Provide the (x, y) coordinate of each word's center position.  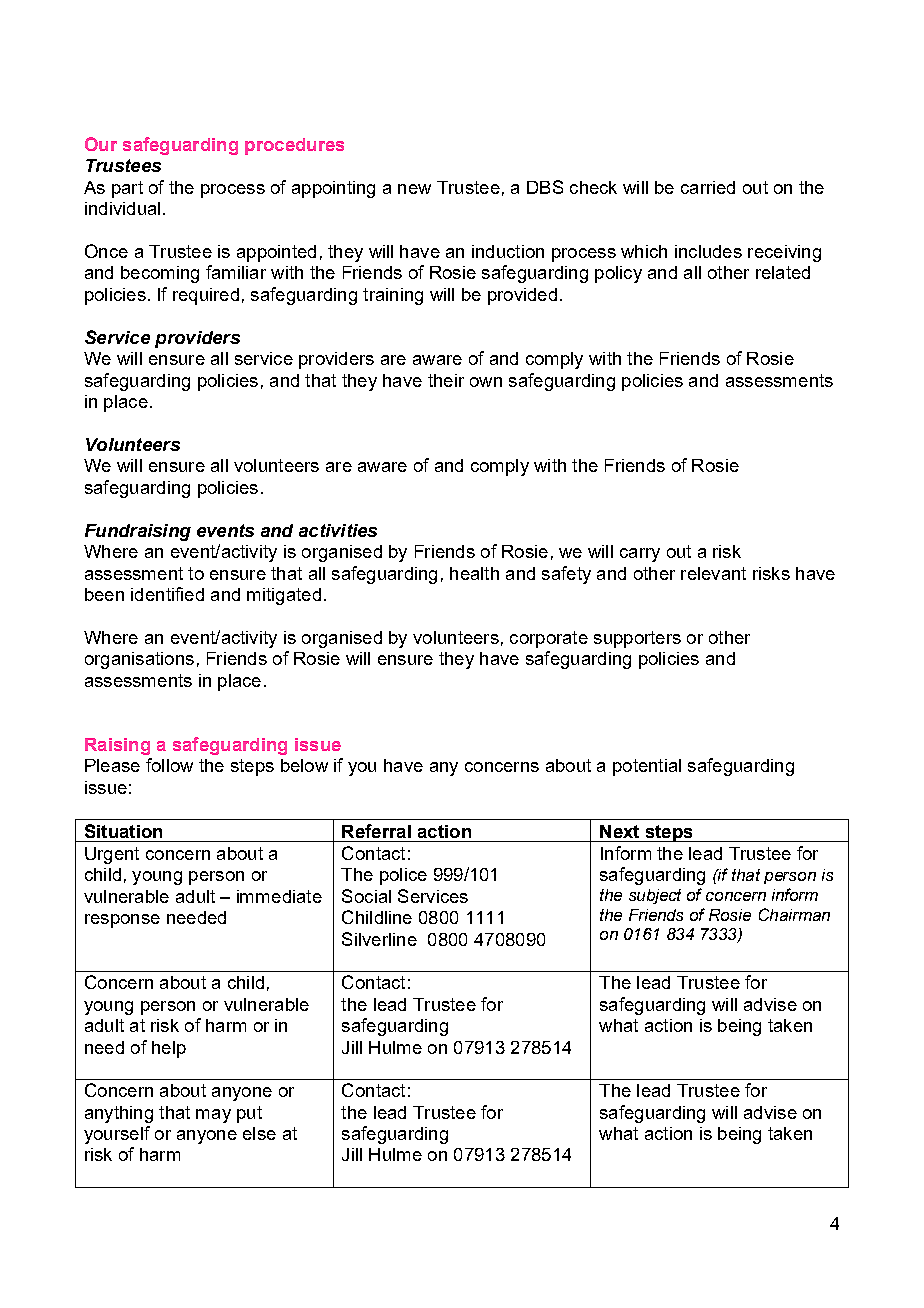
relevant (713, 573)
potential (647, 767)
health (474, 573)
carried (708, 187)
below (304, 765)
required (206, 296)
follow (169, 765)
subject (655, 896)
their (446, 380)
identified (167, 594)
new (414, 189)
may (213, 1116)
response (122, 921)
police (403, 876)
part (127, 189)
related (783, 272)
